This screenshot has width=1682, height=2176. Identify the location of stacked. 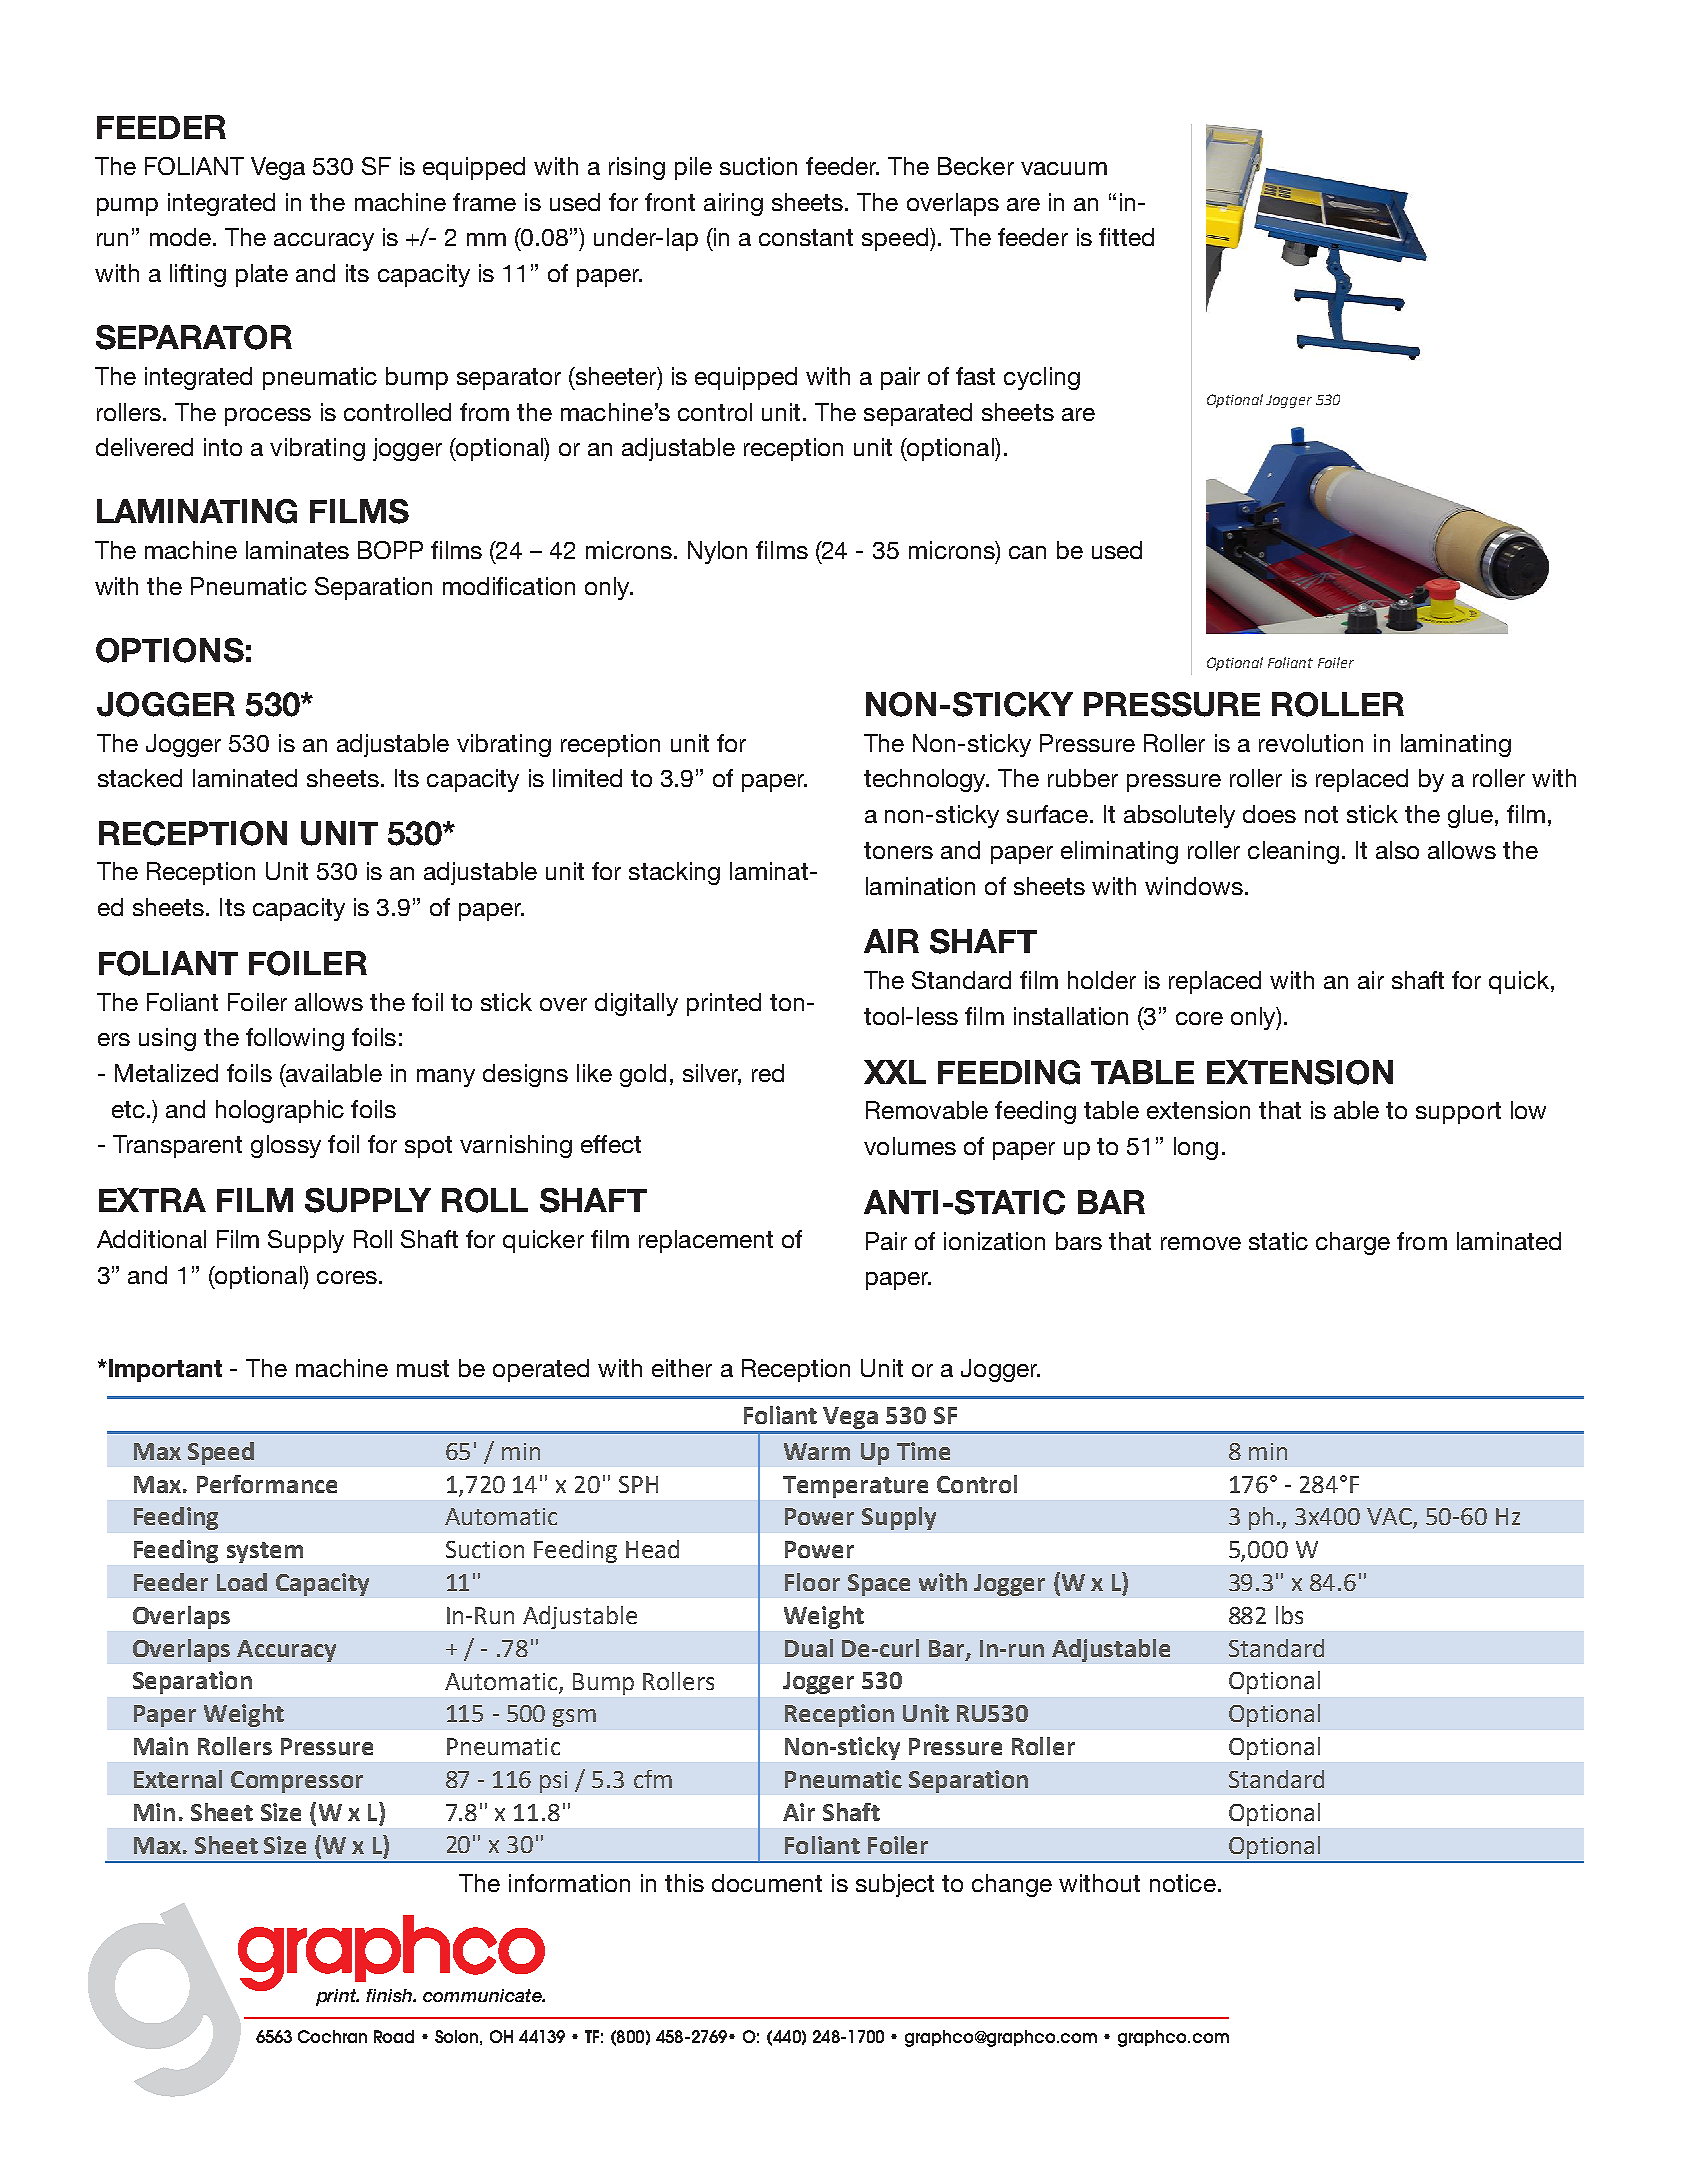
(140, 778).
